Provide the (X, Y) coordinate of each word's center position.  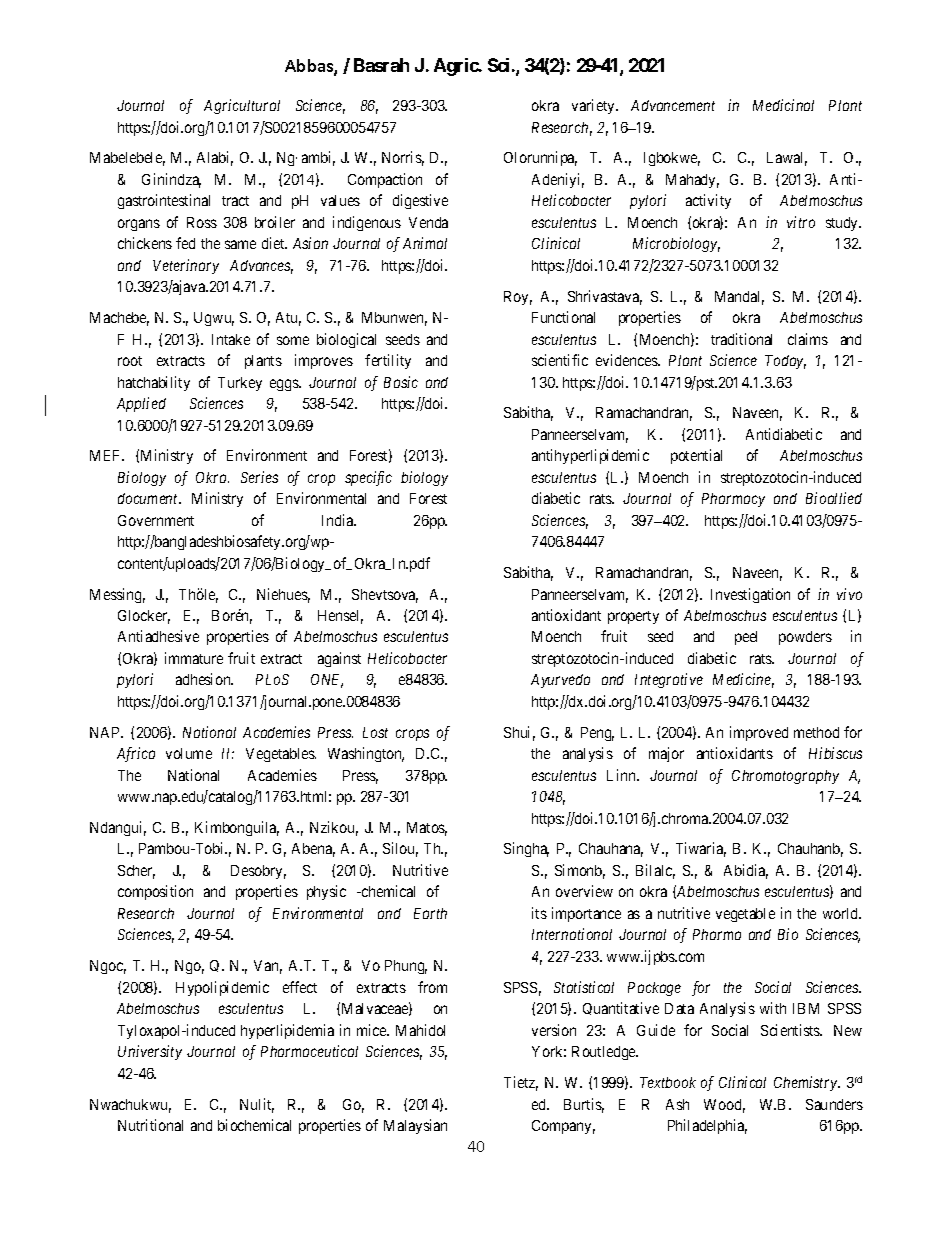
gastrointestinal (164, 201)
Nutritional (150, 1125)
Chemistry (806, 1083)
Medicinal (783, 105)
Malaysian (415, 1126)
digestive (420, 201)
